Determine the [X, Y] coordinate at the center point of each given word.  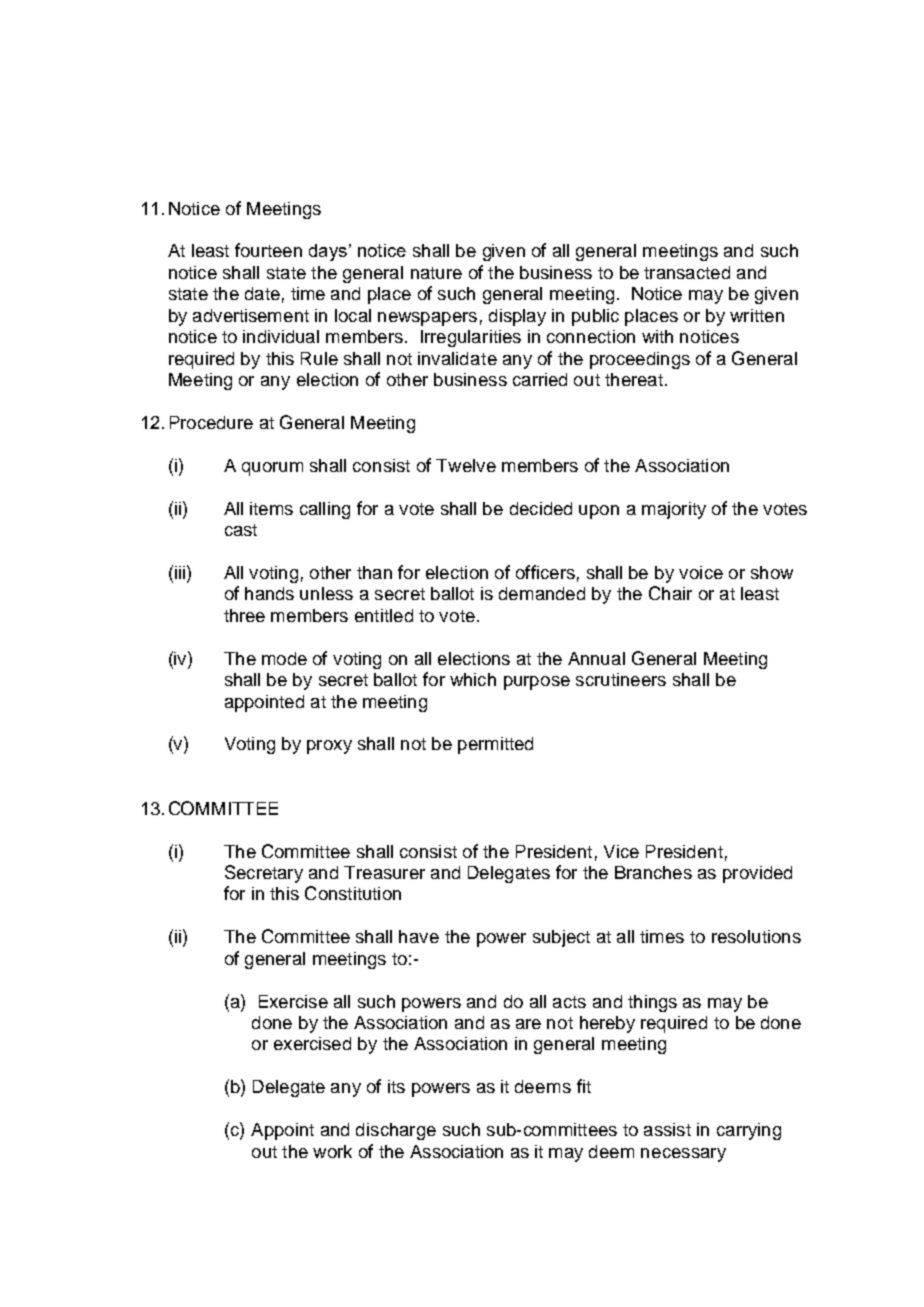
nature [436, 273]
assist [667, 1129]
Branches [653, 872]
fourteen [268, 250]
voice [701, 572]
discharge [396, 1131]
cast [241, 530]
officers [545, 572]
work [332, 1151]
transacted [687, 272]
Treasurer [384, 872]
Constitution [353, 893]
